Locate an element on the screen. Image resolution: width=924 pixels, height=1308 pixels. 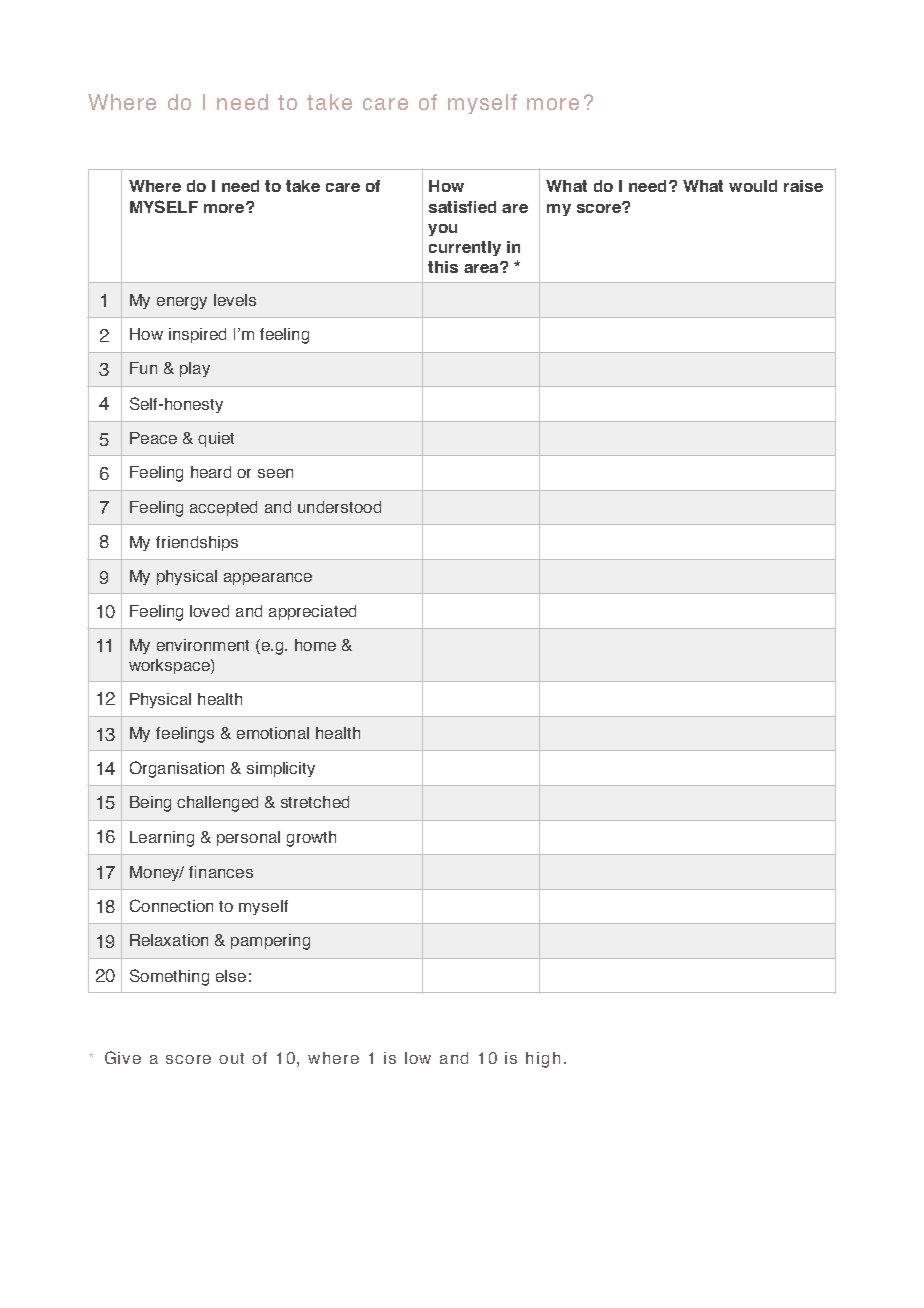
high is located at coordinates (543, 1060).
